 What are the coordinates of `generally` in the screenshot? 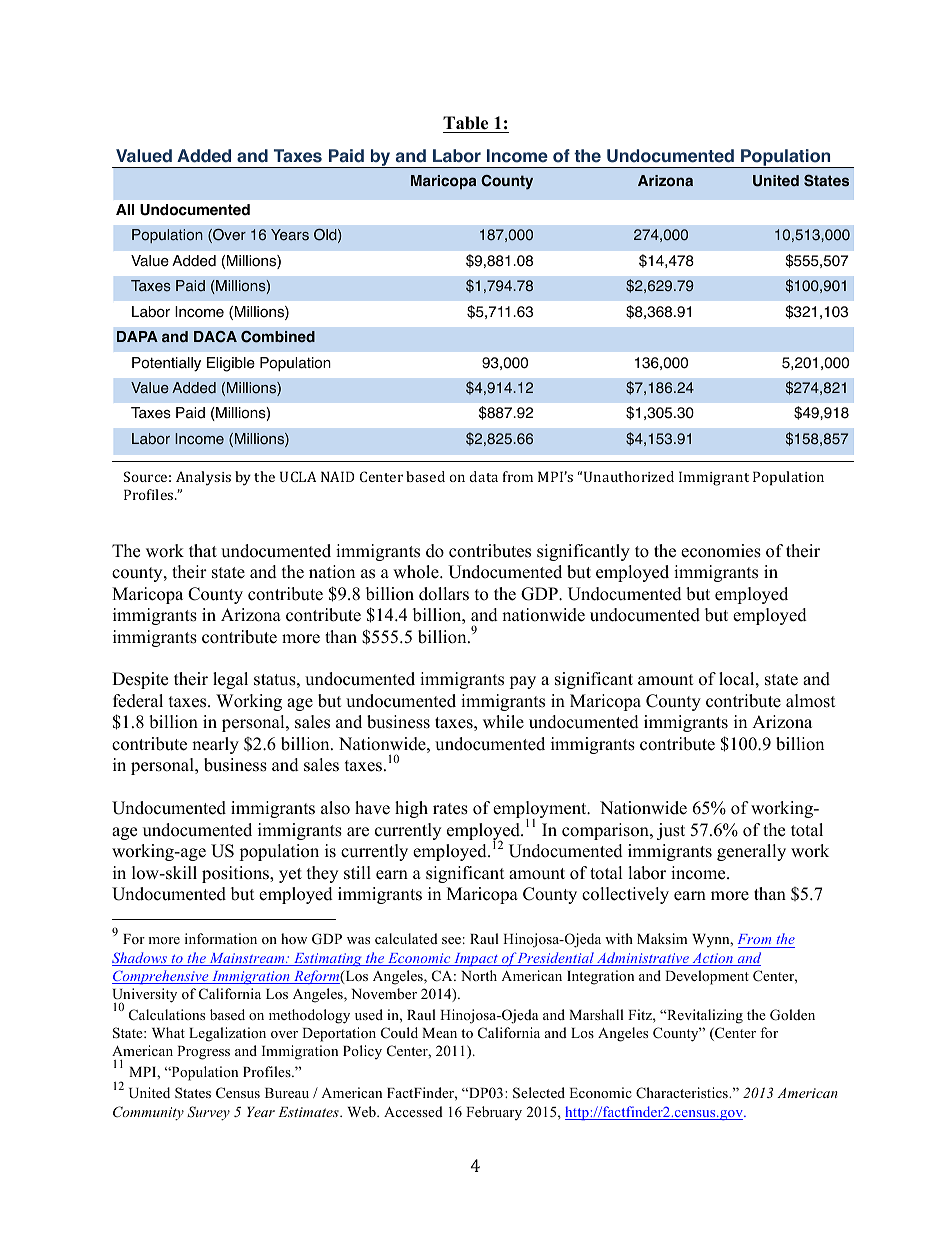 It's located at (751, 852).
